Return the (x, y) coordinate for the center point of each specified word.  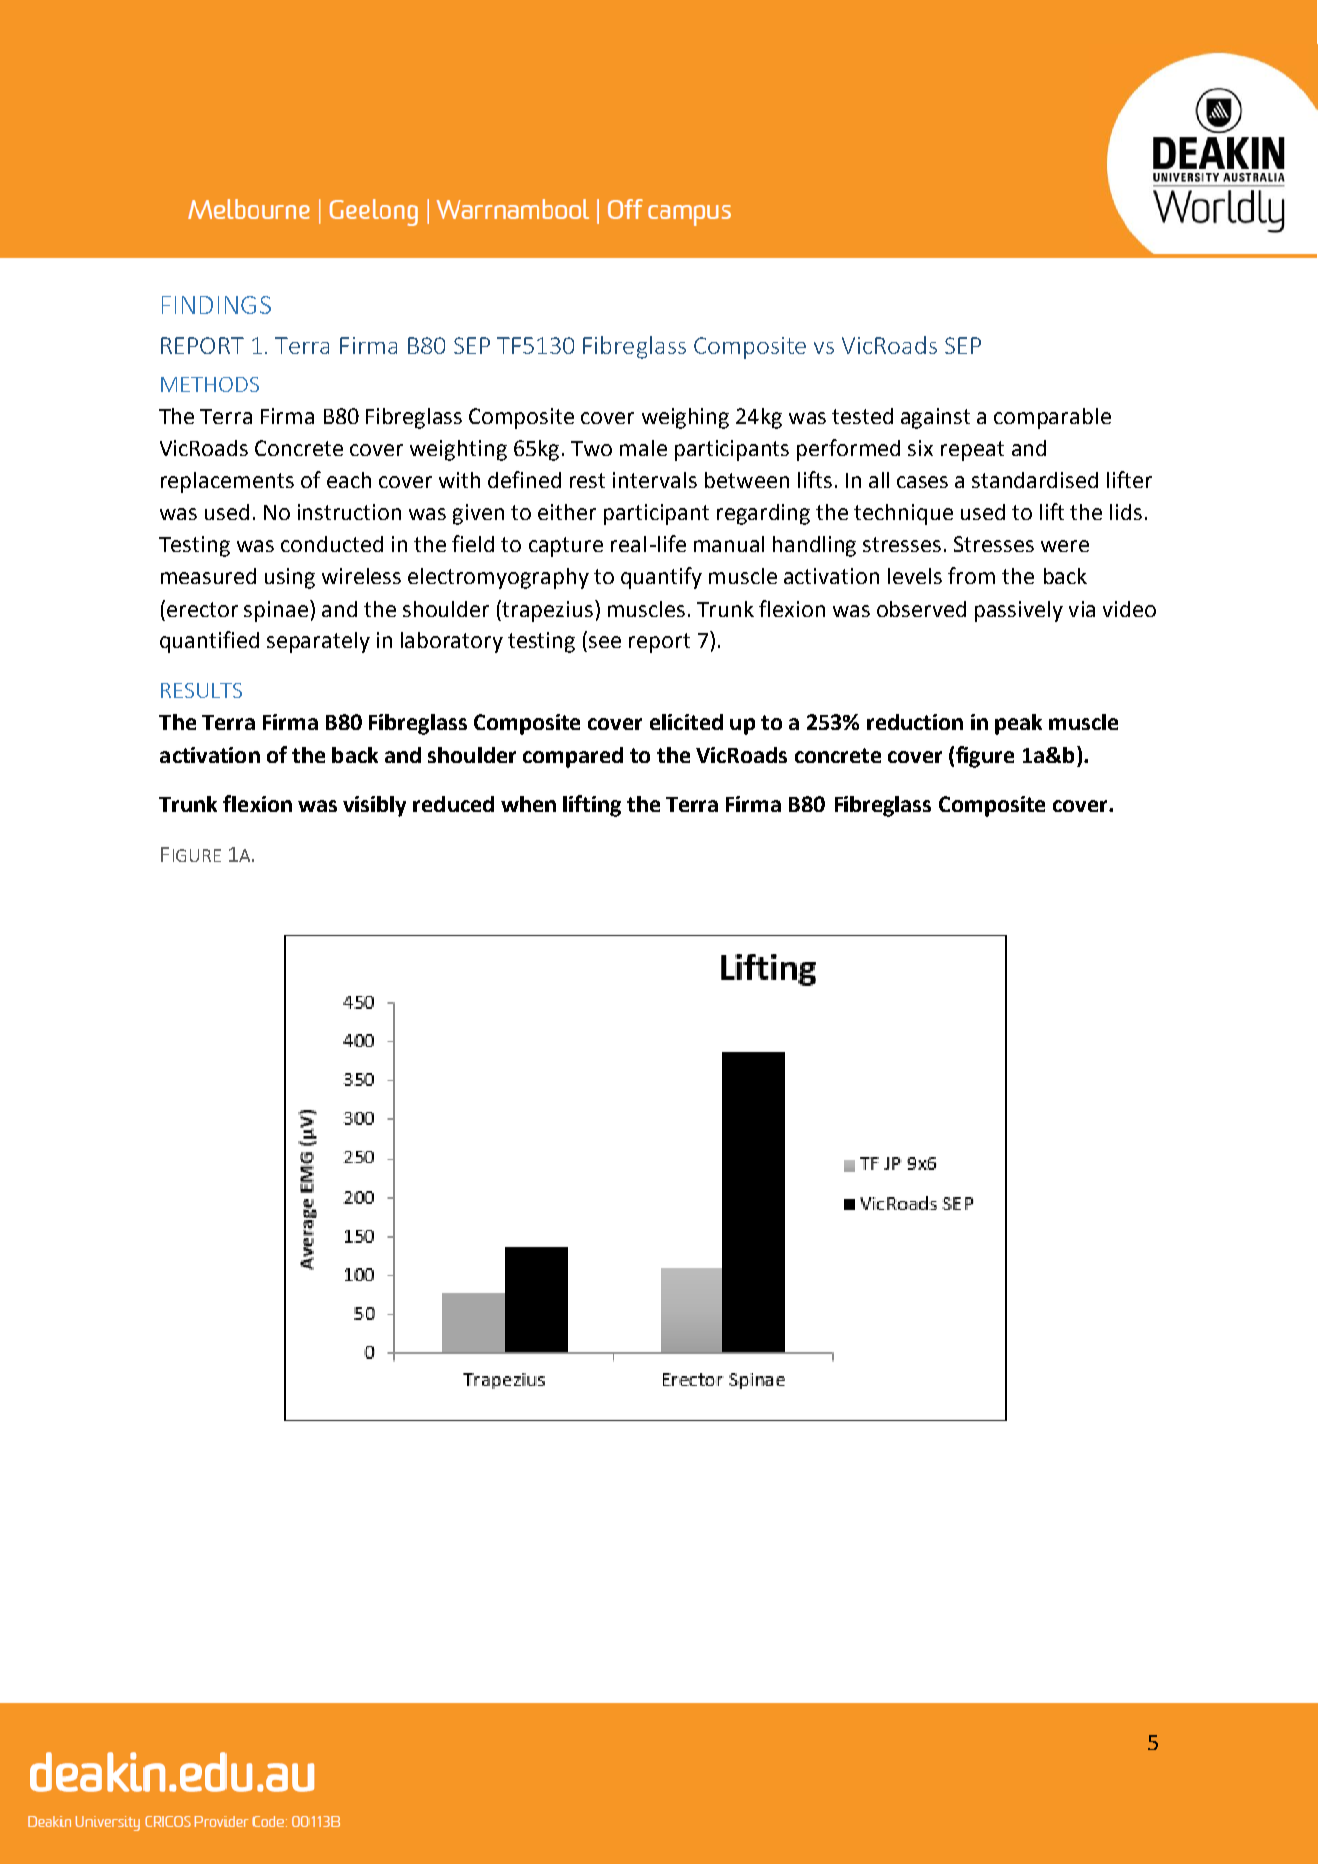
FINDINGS (216, 305)
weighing (685, 418)
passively (1019, 611)
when (528, 804)
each (349, 480)
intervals (655, 480)
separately (318, 642)
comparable (1052, 418)
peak (1018, 724)
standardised (1035, 480)
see (605, 642)
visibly (374, 806)
